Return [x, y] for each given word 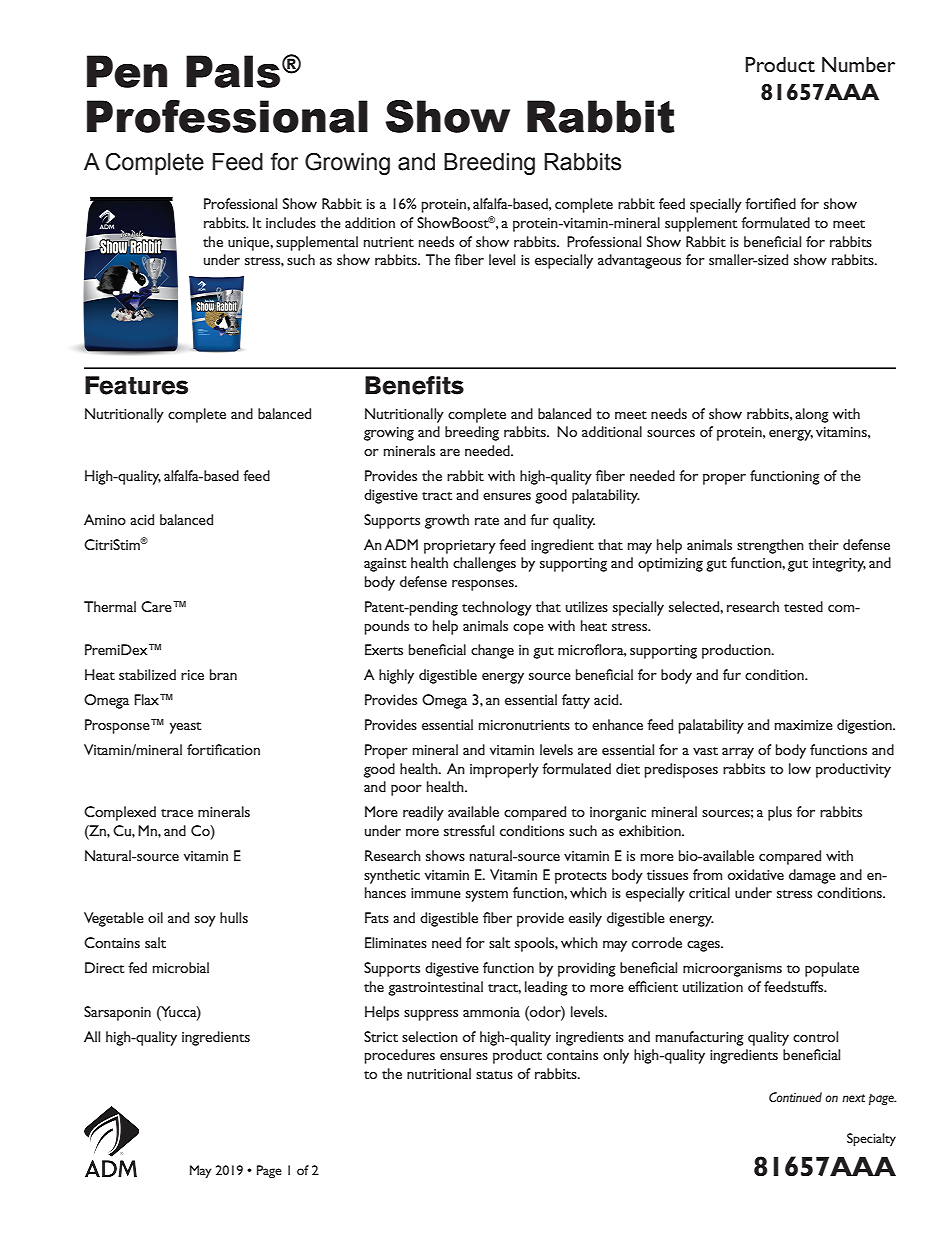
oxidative [756, 874]
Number [858, 64]
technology [497, 608]
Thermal [110, 606]
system [487, 896]
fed [137, 967]
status [494, 1075]
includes [291, 222]
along [812, 415]
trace [177, 813]
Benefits [414, 385]
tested [803, 606]
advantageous [639, 261]
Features [136, 385]
